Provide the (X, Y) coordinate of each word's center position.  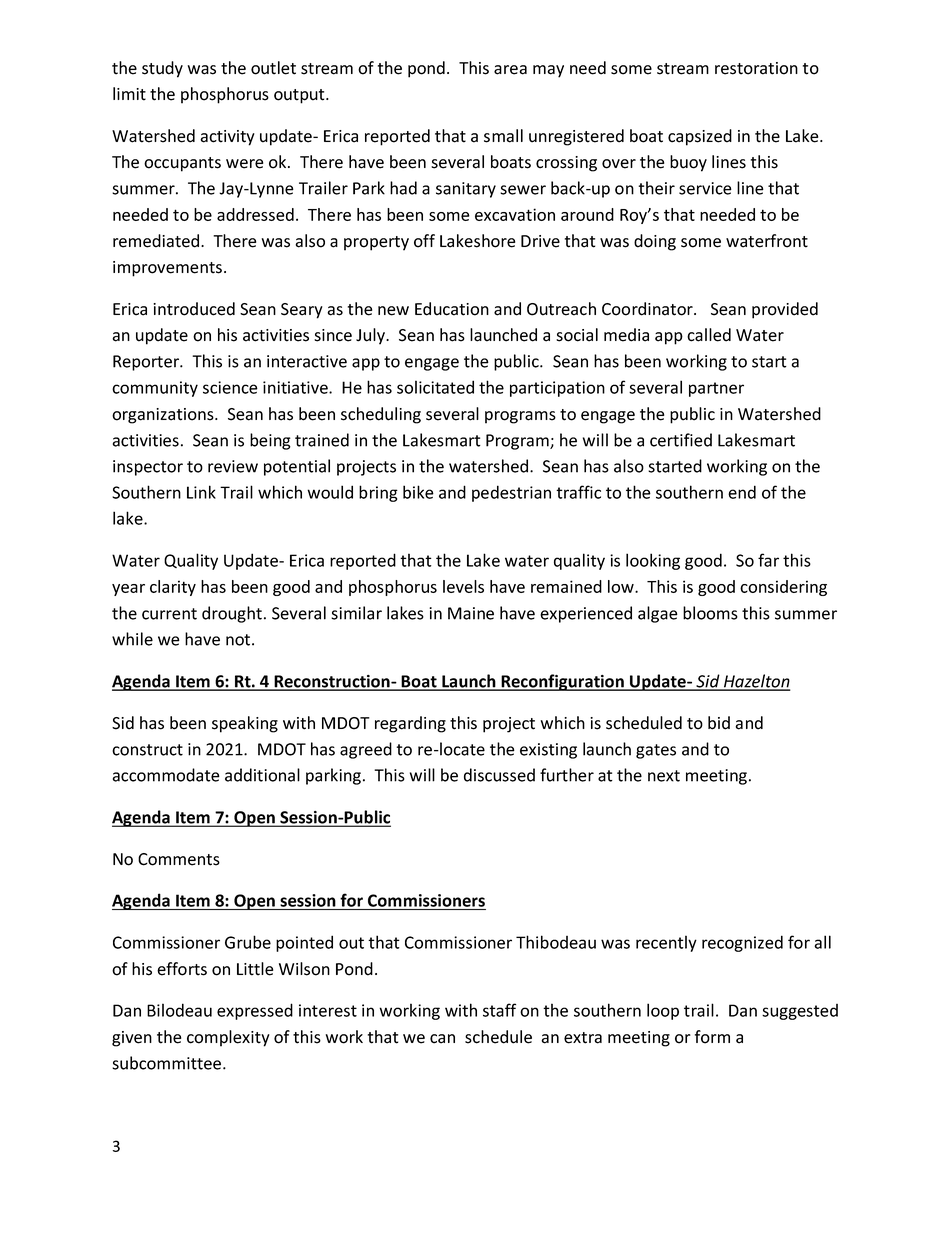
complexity (228, 1038)
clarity (173, 588)
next (664, 776)
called (709, 335)
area (510, 70)
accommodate (166, 775)
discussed (499, 775)
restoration (756, 68)
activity (227, 138)
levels (463, 586)
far (768, 560)
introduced (194, 309)
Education (452, 309)
